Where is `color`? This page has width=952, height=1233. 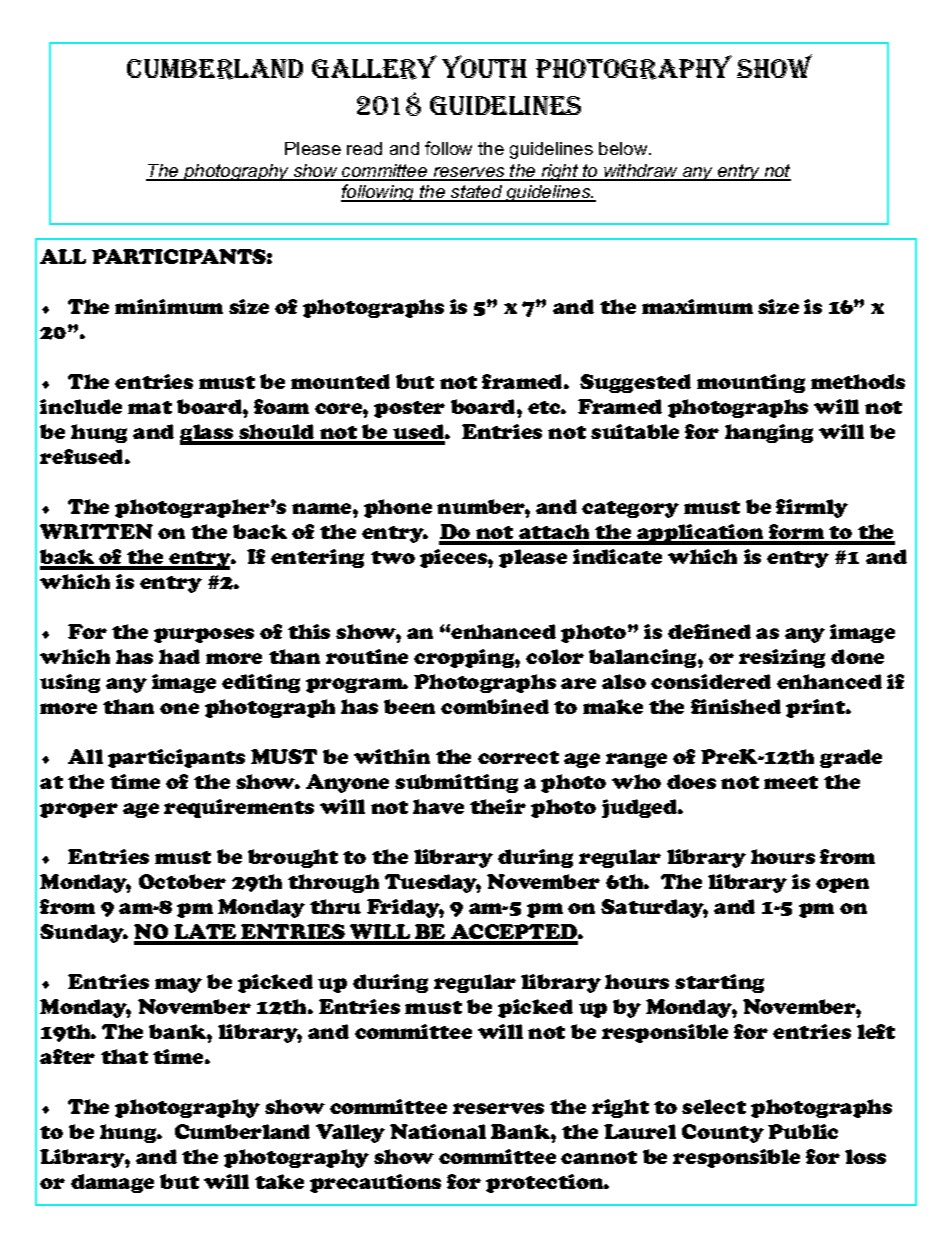
color is located at coordinates (555, 656).
